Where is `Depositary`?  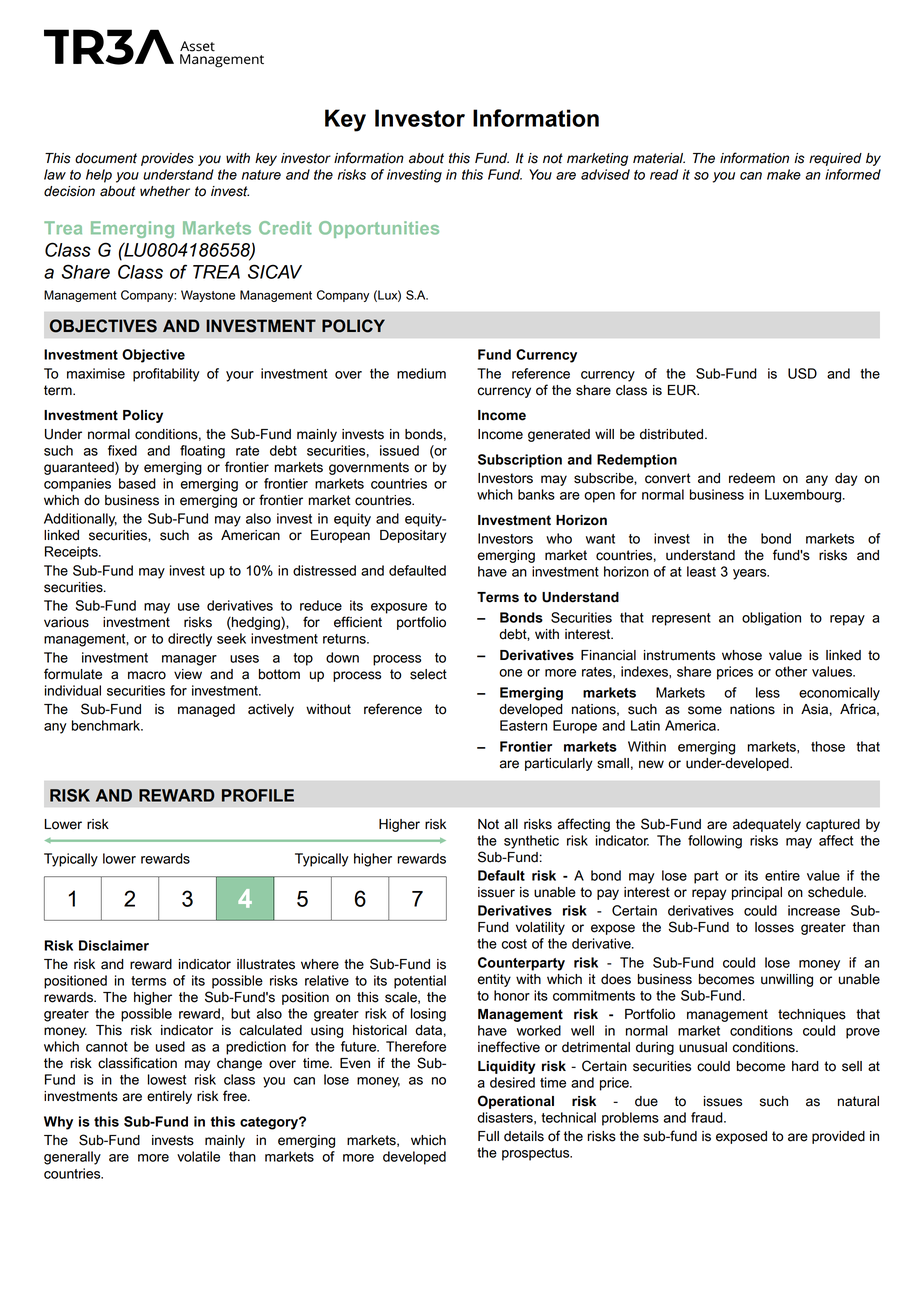
Depositary is located at coordinates (413, 536).
